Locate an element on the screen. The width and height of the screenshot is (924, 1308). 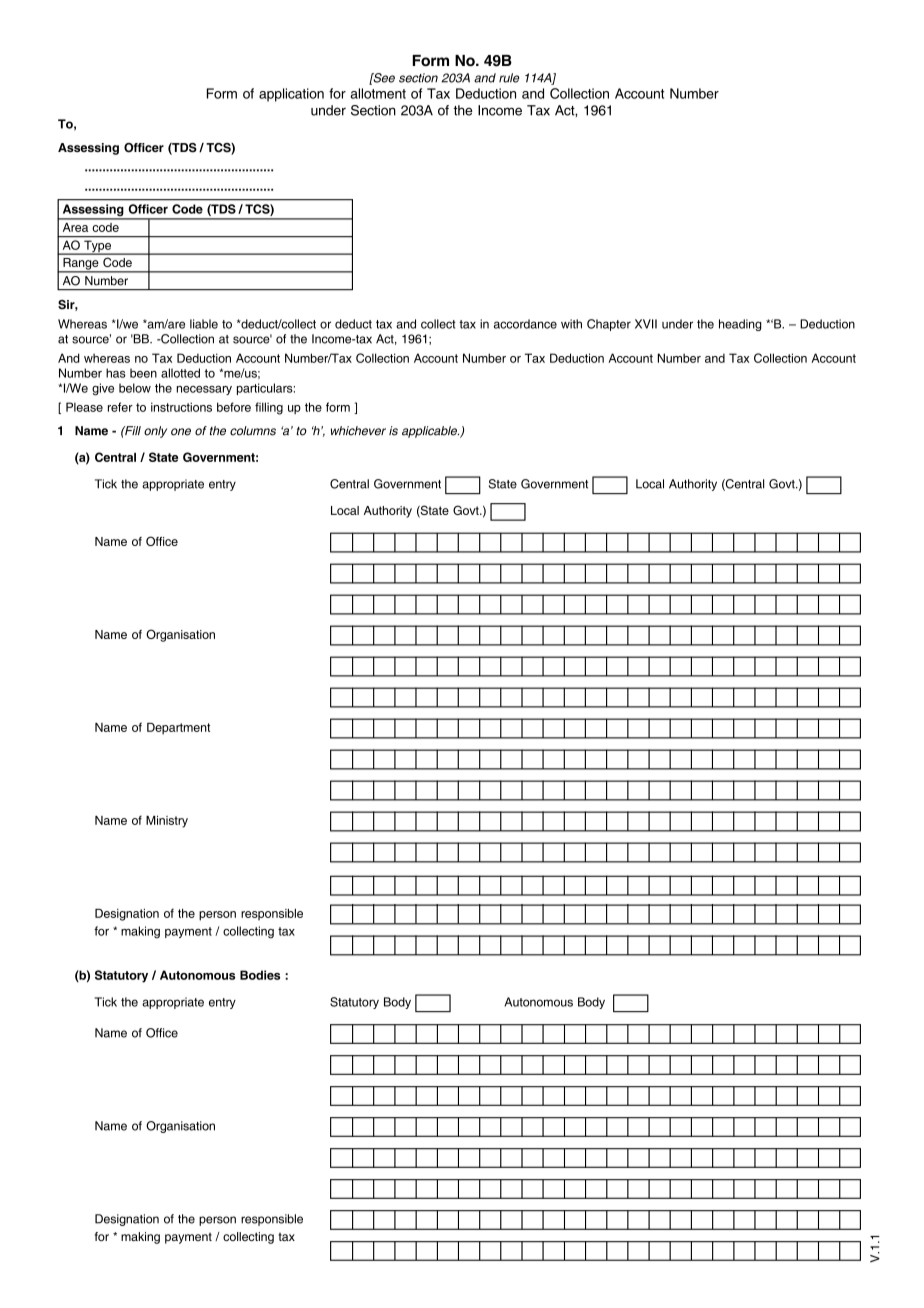
application is located at coordinates (291, 95).
